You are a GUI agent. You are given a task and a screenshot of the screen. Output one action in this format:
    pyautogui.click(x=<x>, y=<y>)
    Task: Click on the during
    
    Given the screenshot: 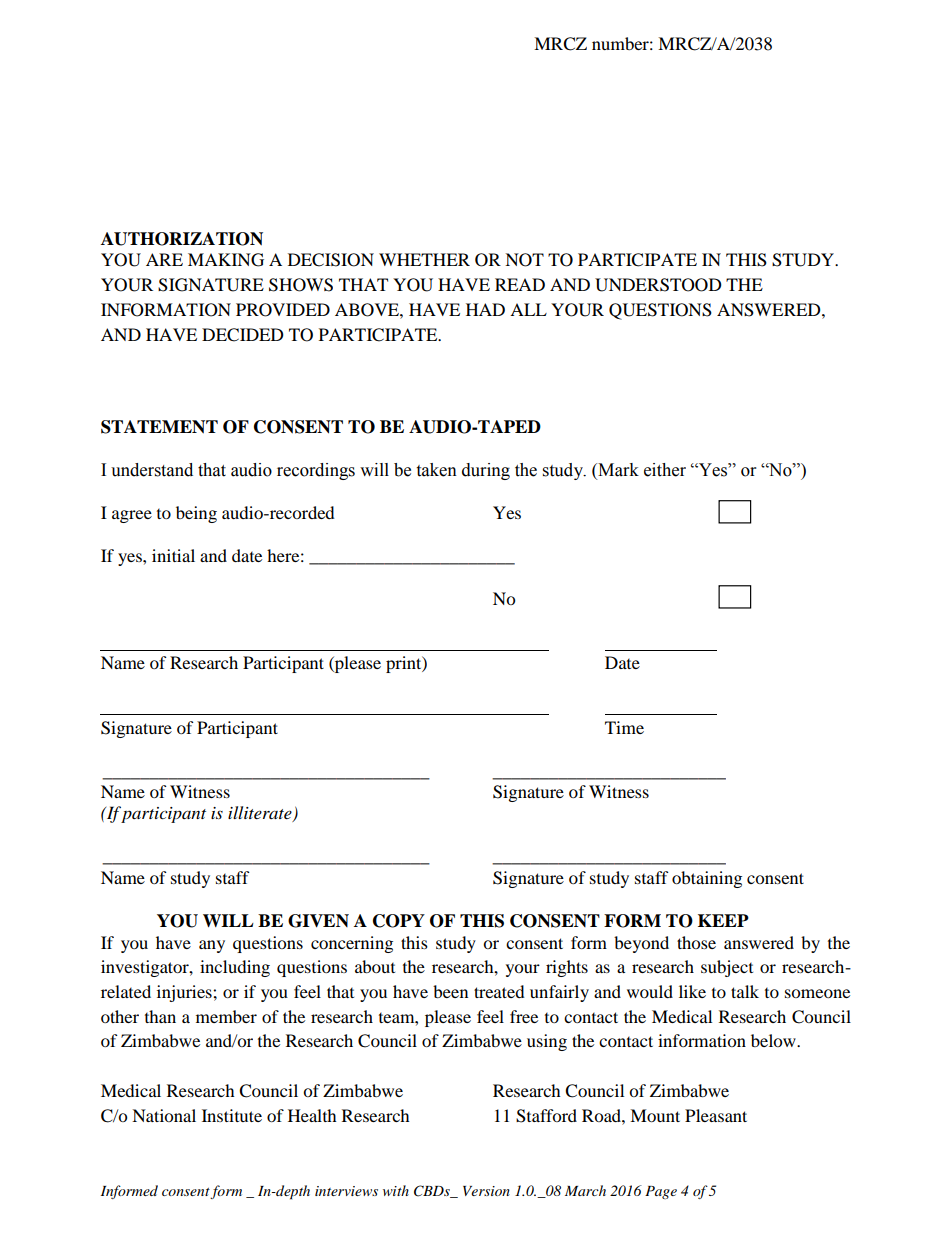 What is the action you would take?
    pyautogui.click(x=486, y=471)
